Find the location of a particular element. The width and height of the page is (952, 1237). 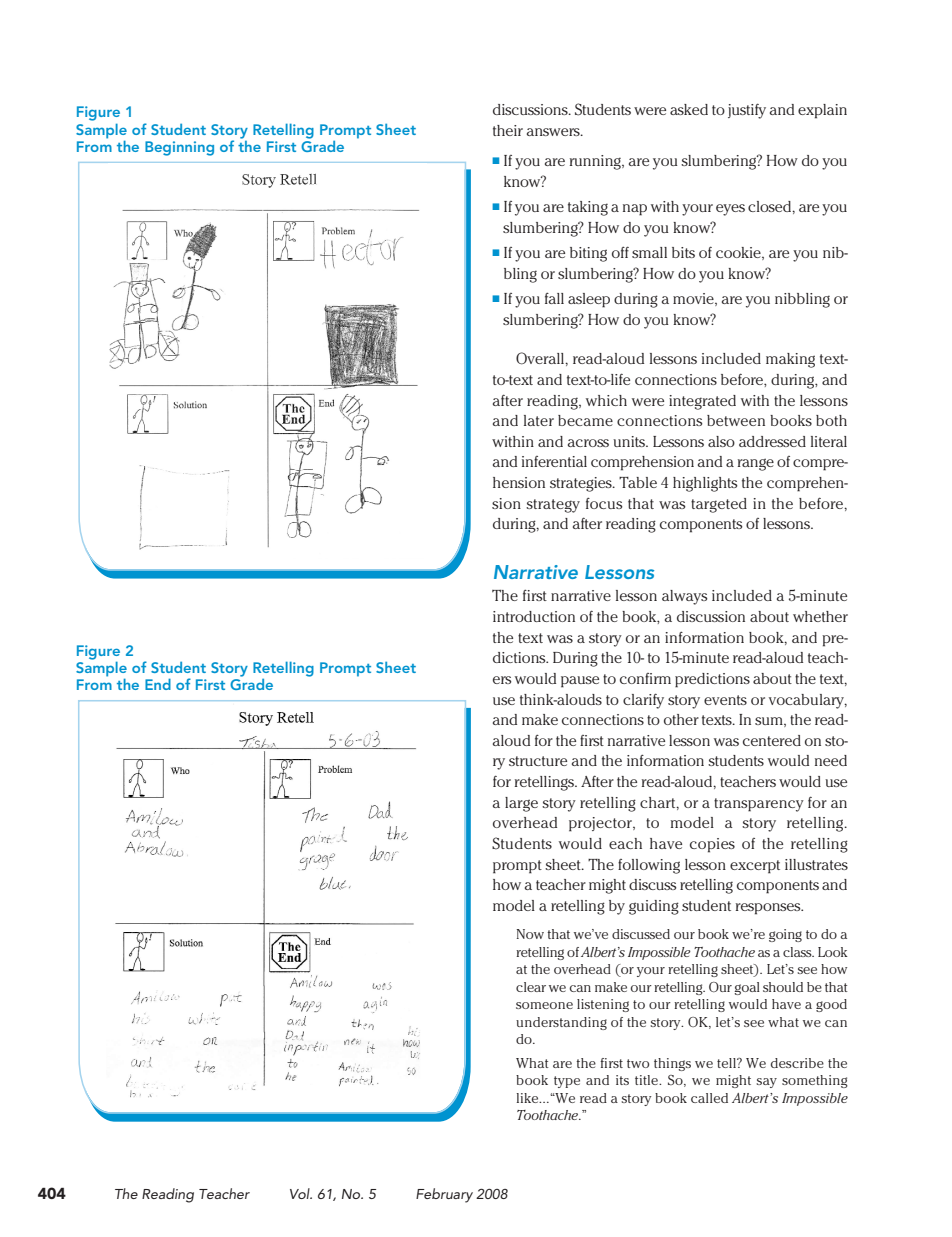

large is located at coordinates (521, 804).
